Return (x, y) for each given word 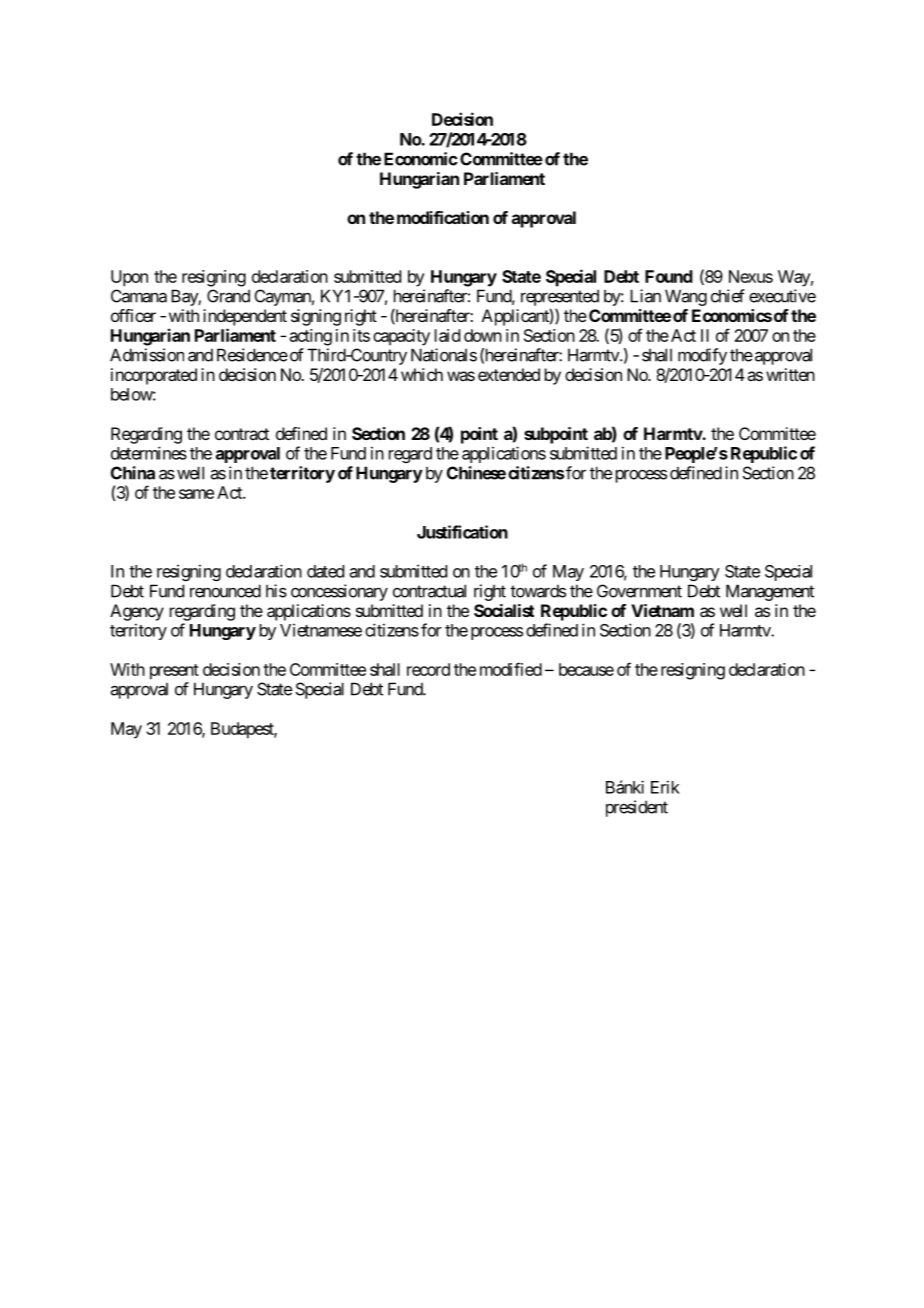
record (428, 669)
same (196, 494)
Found (669, 276)
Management (770, 592)
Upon (129, 278)
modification (443, 217)
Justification (462, 532)
